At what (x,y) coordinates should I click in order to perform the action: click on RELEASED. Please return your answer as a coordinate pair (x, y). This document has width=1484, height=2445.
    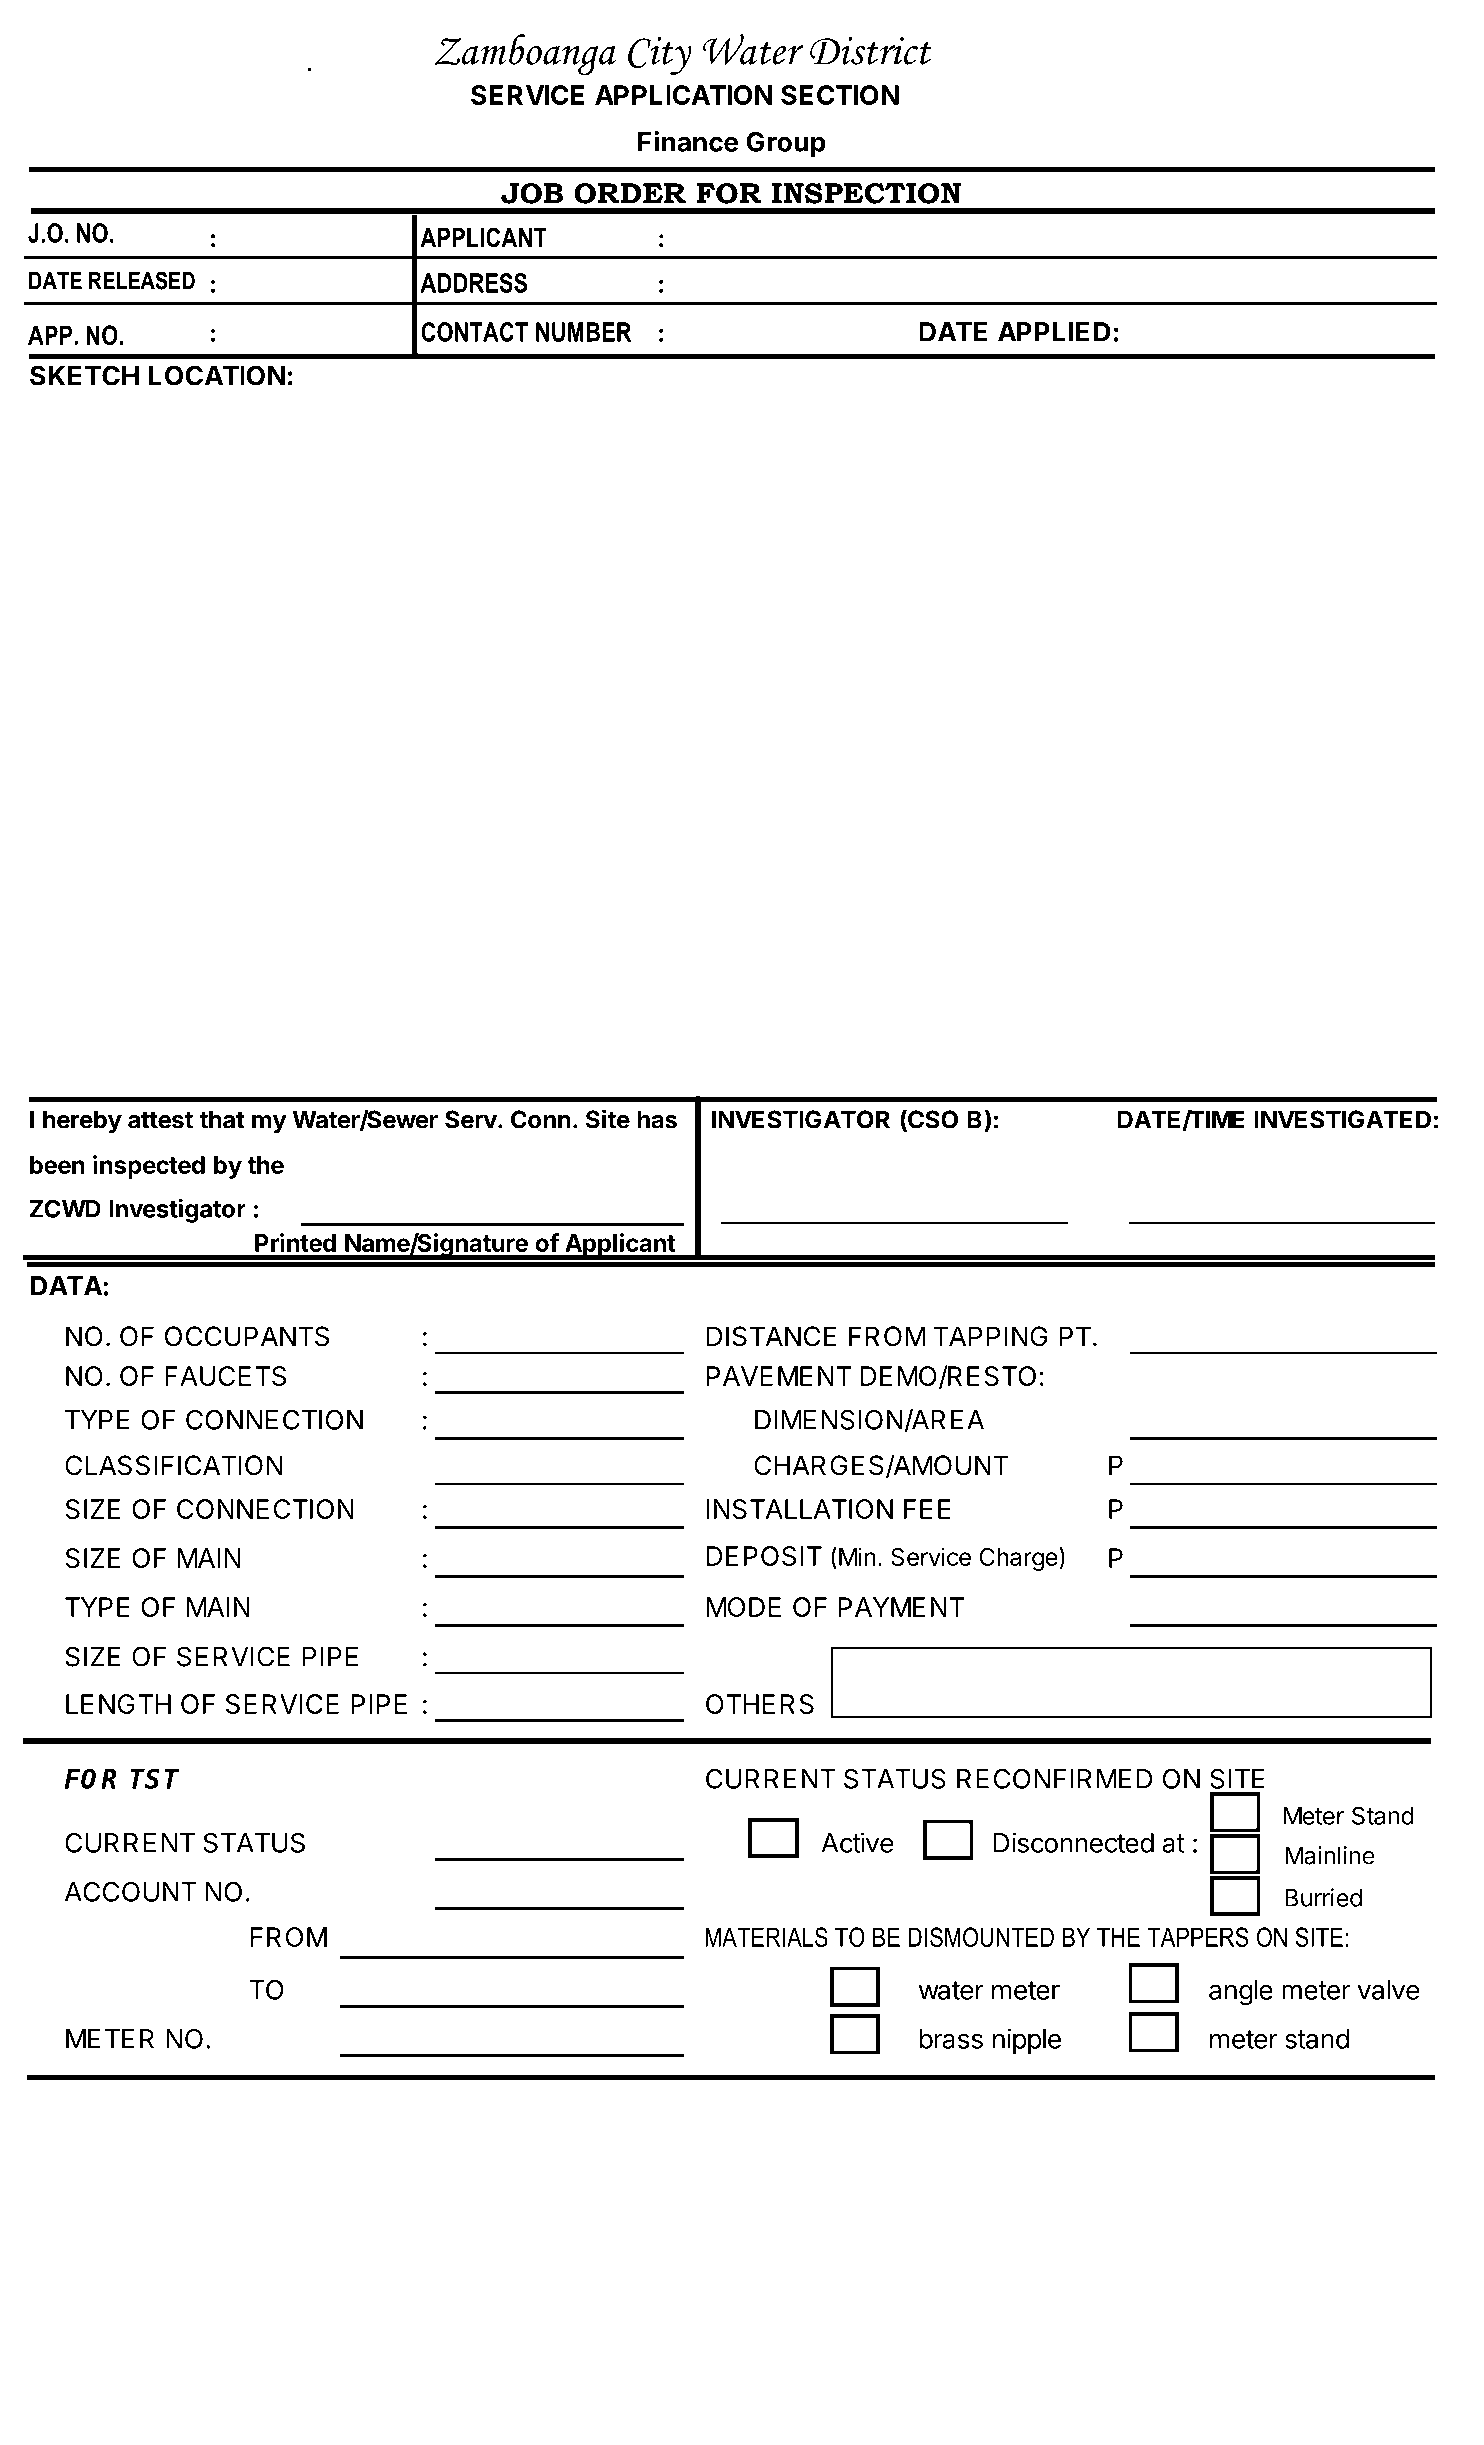
    Looking at the image, I should click on (142, 280).
